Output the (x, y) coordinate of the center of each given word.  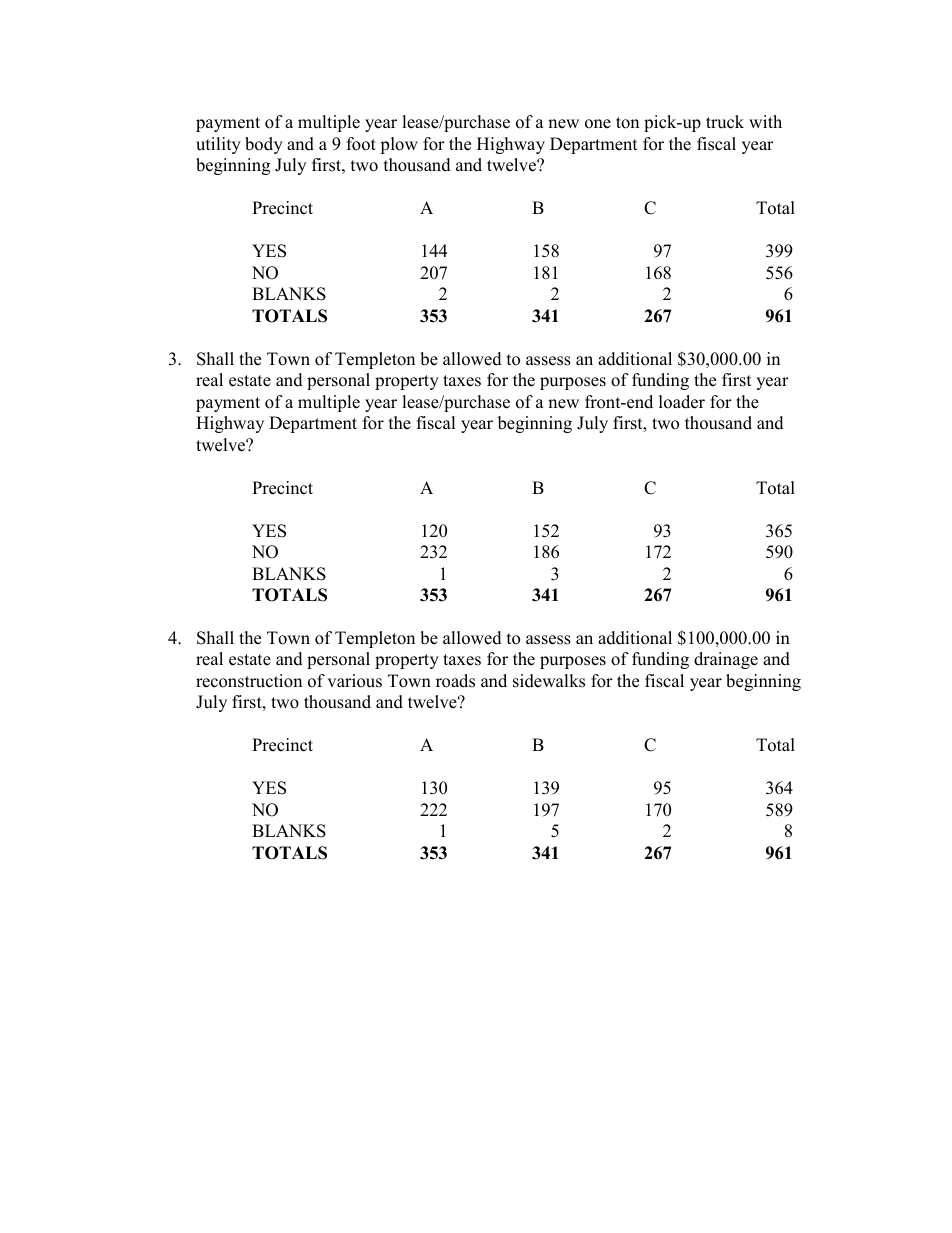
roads (455, 681)
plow (399, 145)
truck (725, 122)
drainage (726, 660)
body (264, 145)
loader (682, 402)
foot (361, 144)
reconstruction (249, 681)
